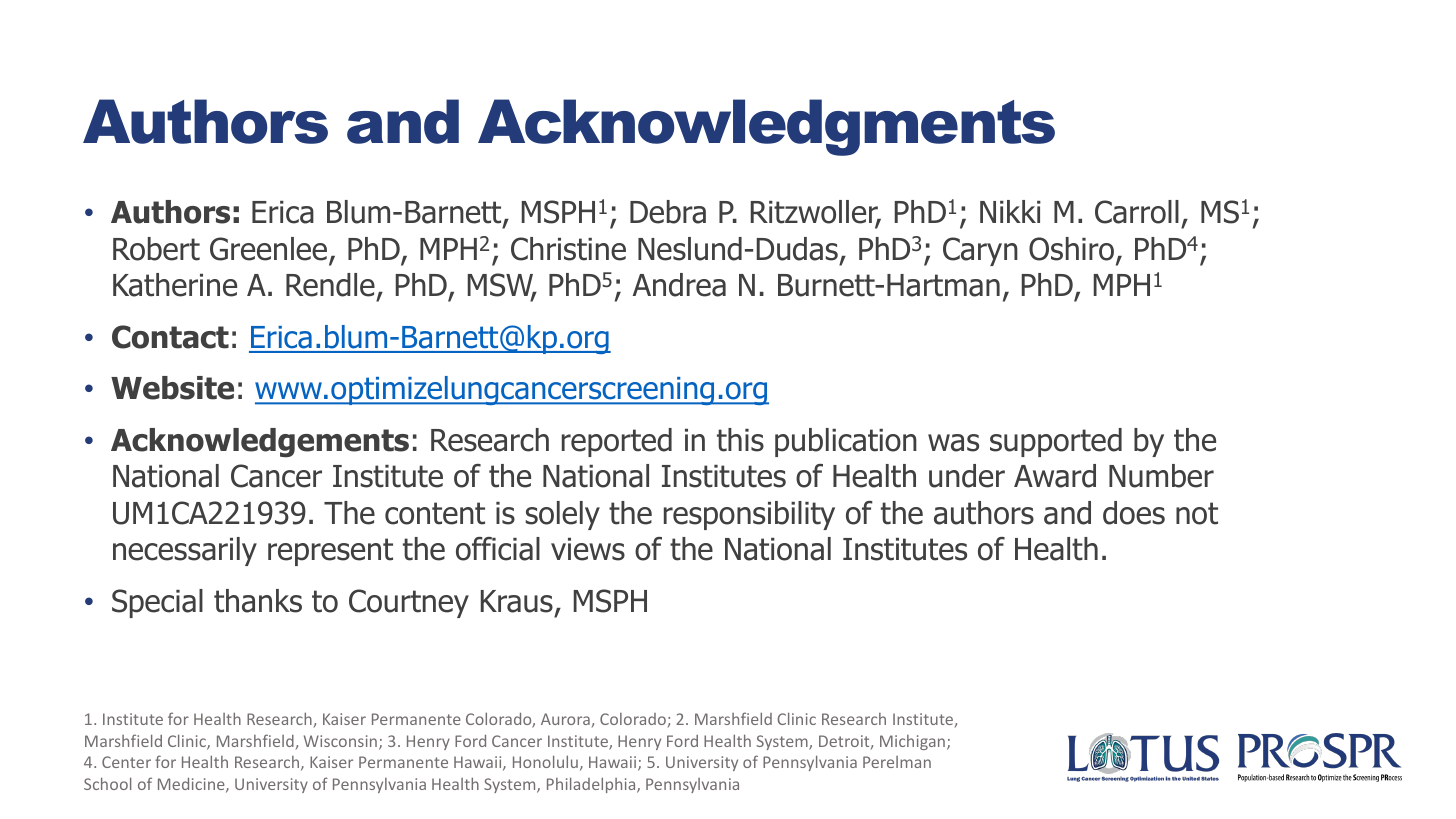 The height and width of the screenshot is (819, 1456). What do you see at coordinates (897, 762) in the screenshot?
I see `Perelman` at bounding box center [897, 762].
